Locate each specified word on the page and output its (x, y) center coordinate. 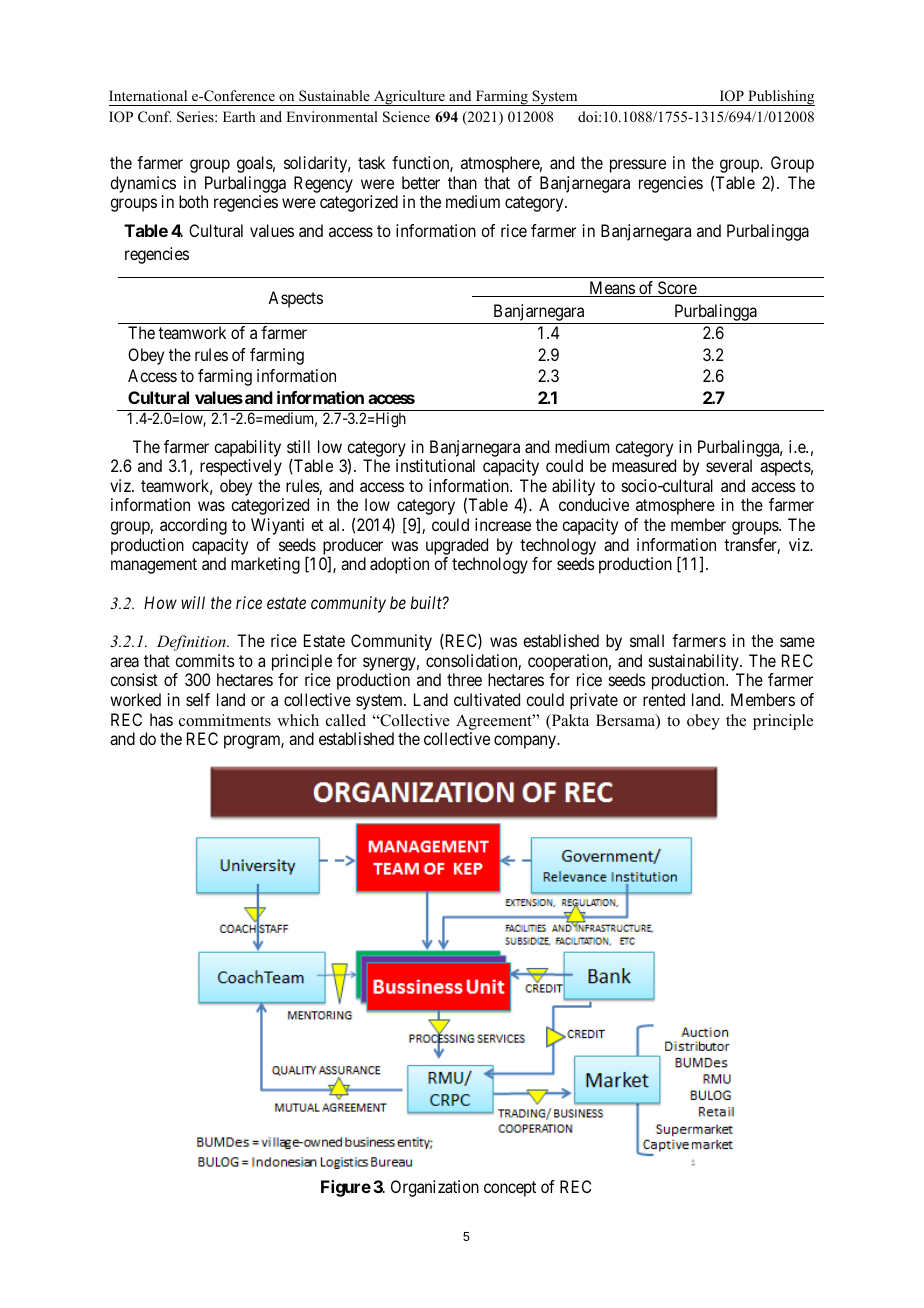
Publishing (780, 98)
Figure (346, 1188)
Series (196, 117)
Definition (192, 643)
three (464, 679)
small (647, 640)
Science (406, 117)
